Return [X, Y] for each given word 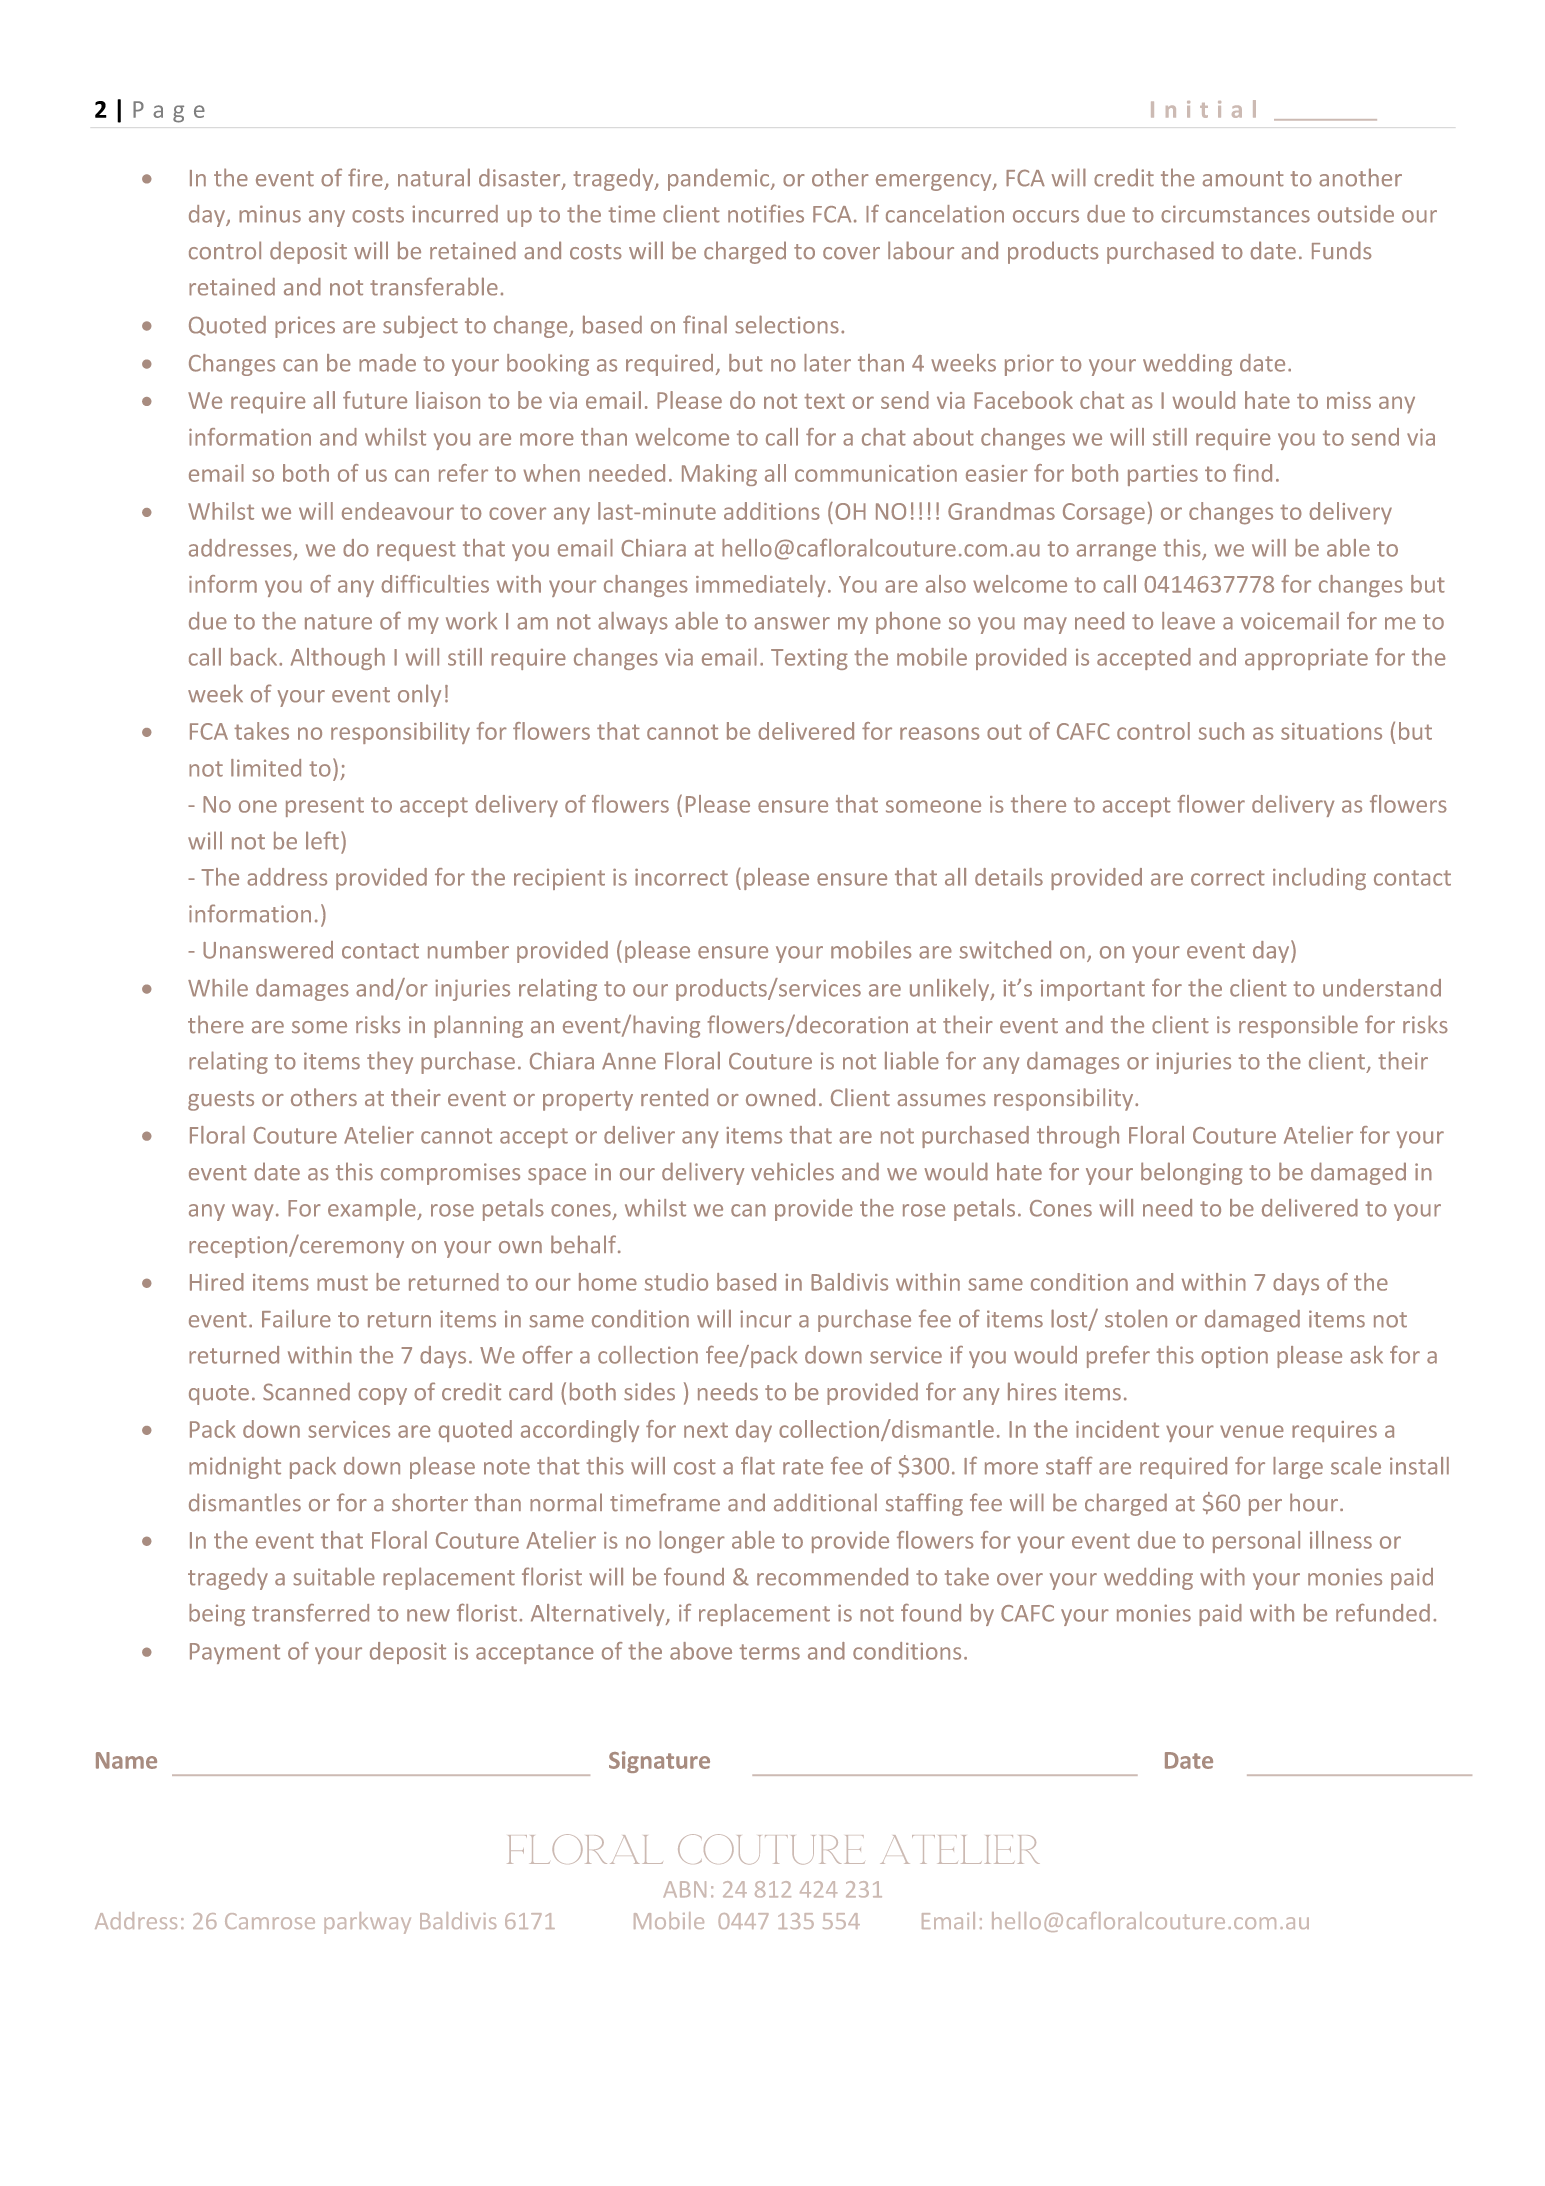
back [255, 657]
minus [270, 214]
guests [221, 1101]
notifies [766, 213]
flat [758, 1465]
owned [780, 1097]
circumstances [1235, 214]
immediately [760, 586]
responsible [1298, 1026]
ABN [685, 1889]
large [1298, 1468]
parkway [367, 1923]
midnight [235, 1468]
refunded [1383, 1612]
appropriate [1306, 659]
